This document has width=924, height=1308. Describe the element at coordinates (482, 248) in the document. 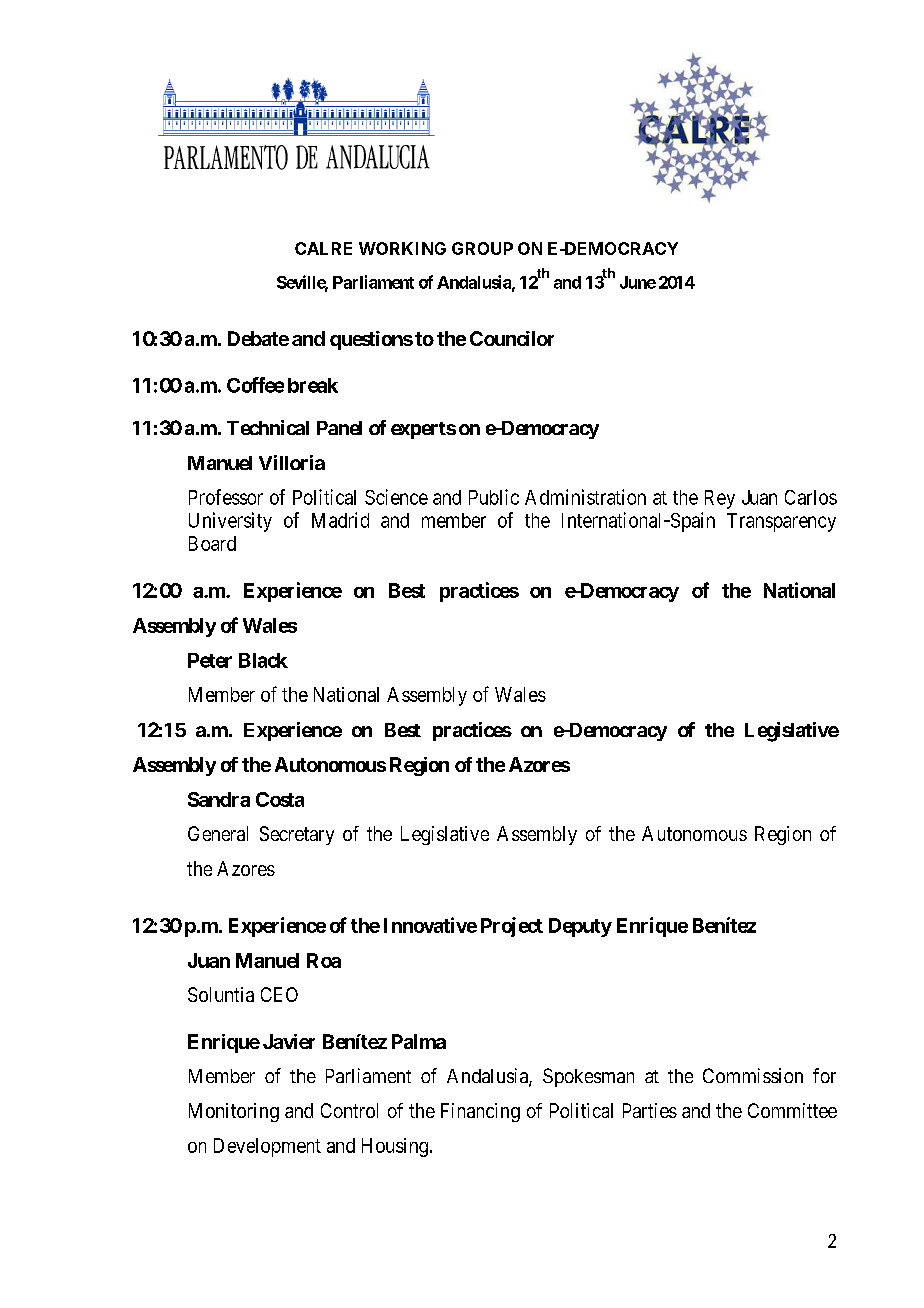

I see `GROUP` at that location.
